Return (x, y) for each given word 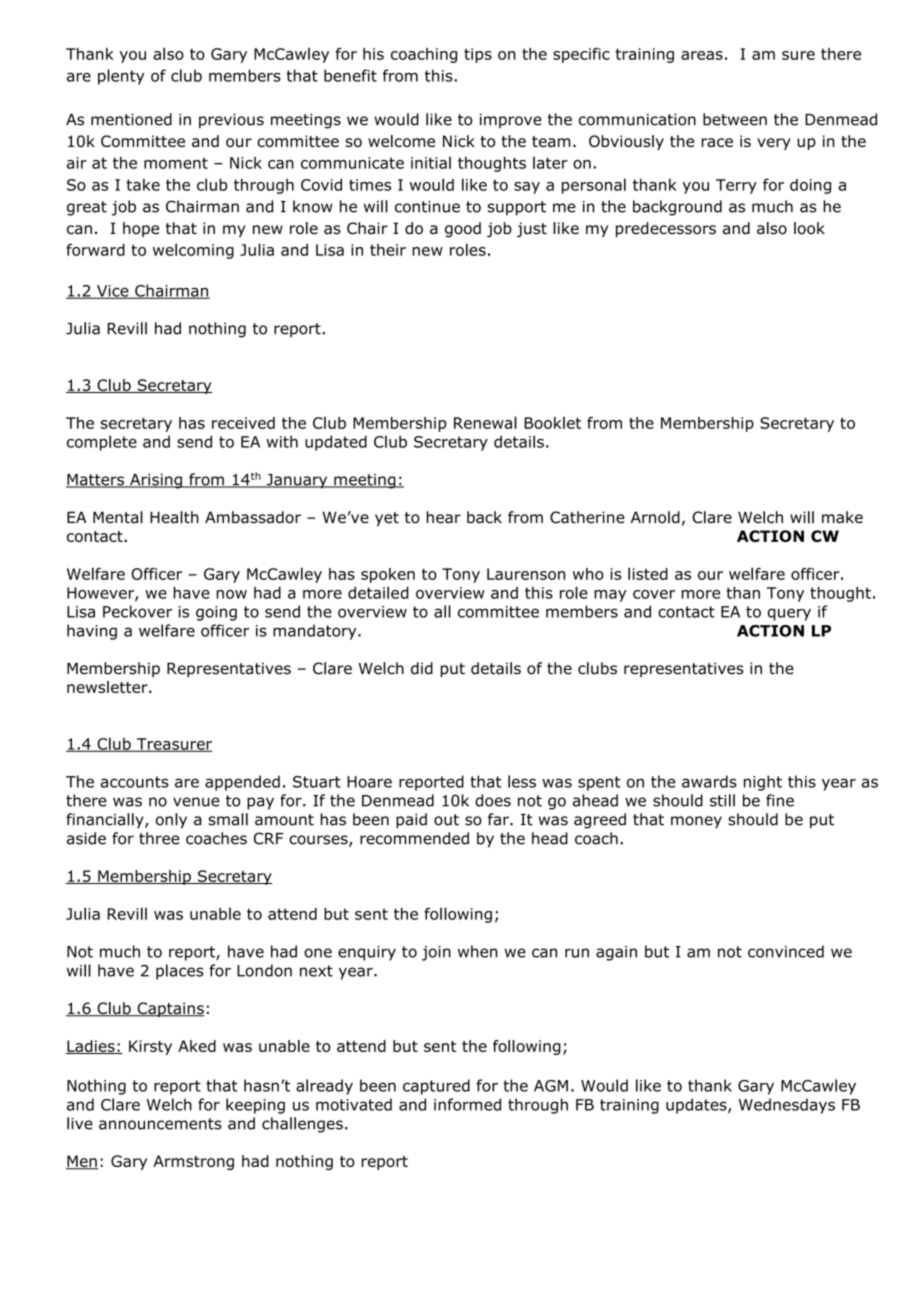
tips (478, 55)
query (789, 614)
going (216, 613)
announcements (160, 1124)
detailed (378, 592)
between (735, 119)
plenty (121, 77)
